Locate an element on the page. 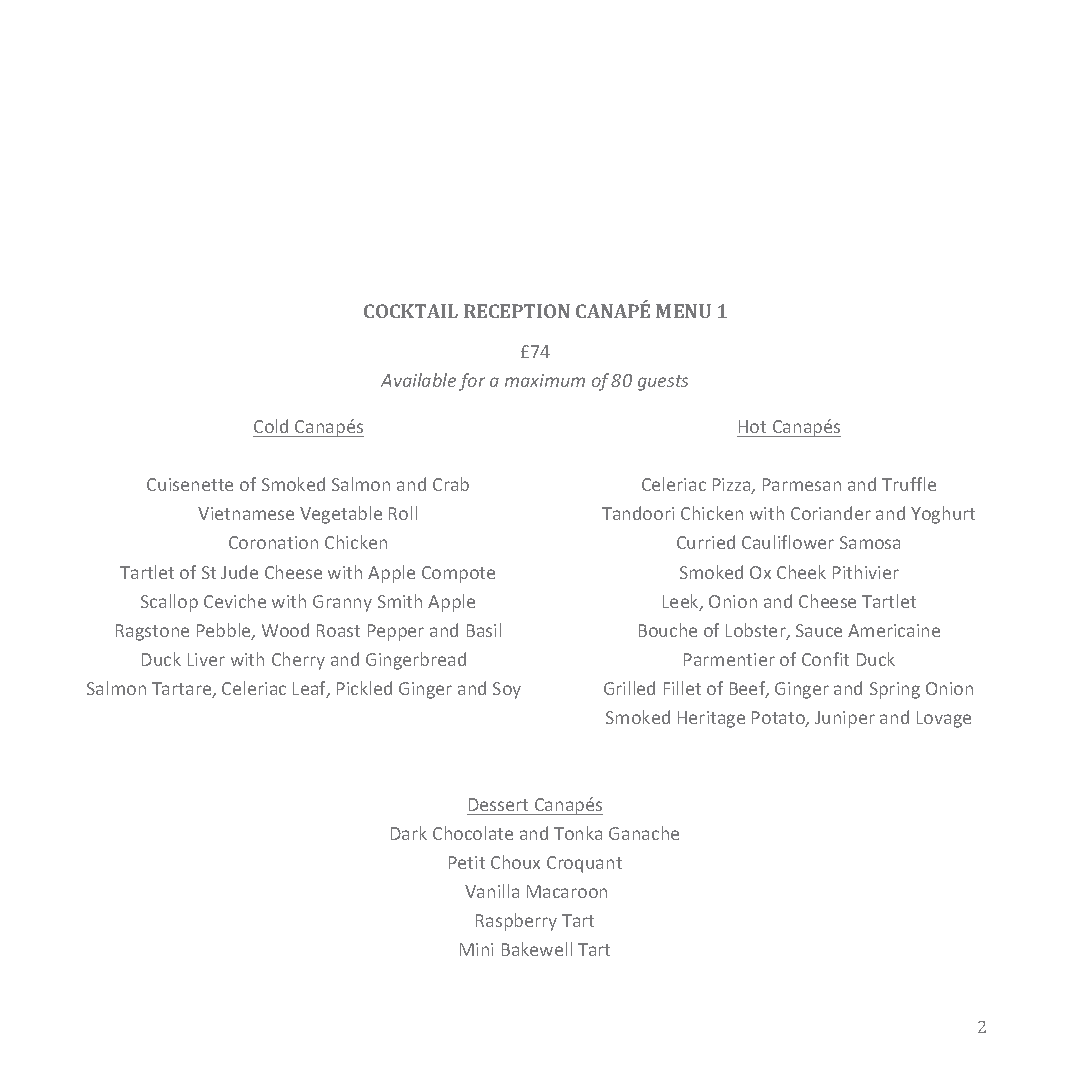 The width and height of the image is (1092, 1092). COCKTAIL is located at coordinates (411, 311).
